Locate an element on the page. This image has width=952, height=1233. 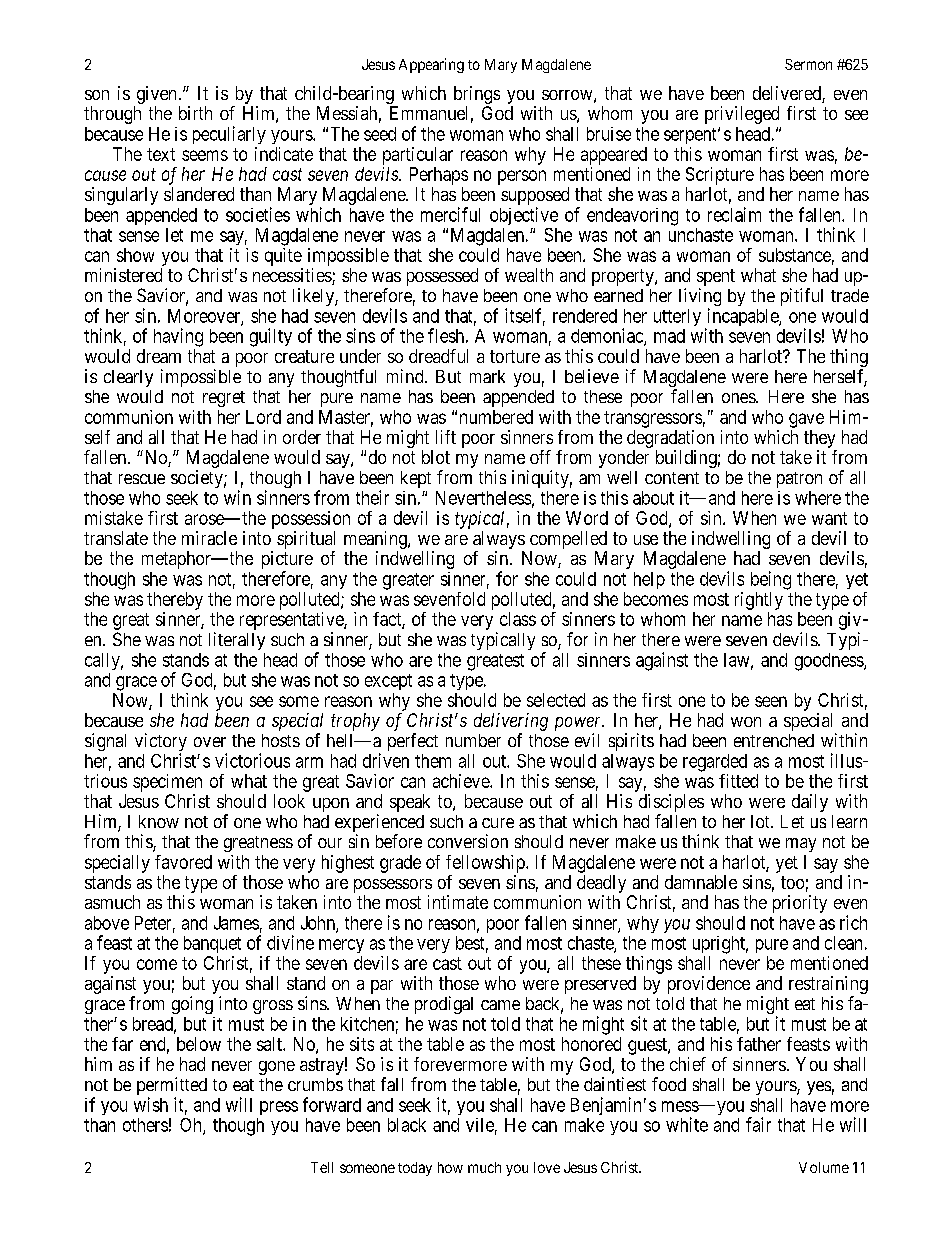
brings is located at coordinates (477, 95).
